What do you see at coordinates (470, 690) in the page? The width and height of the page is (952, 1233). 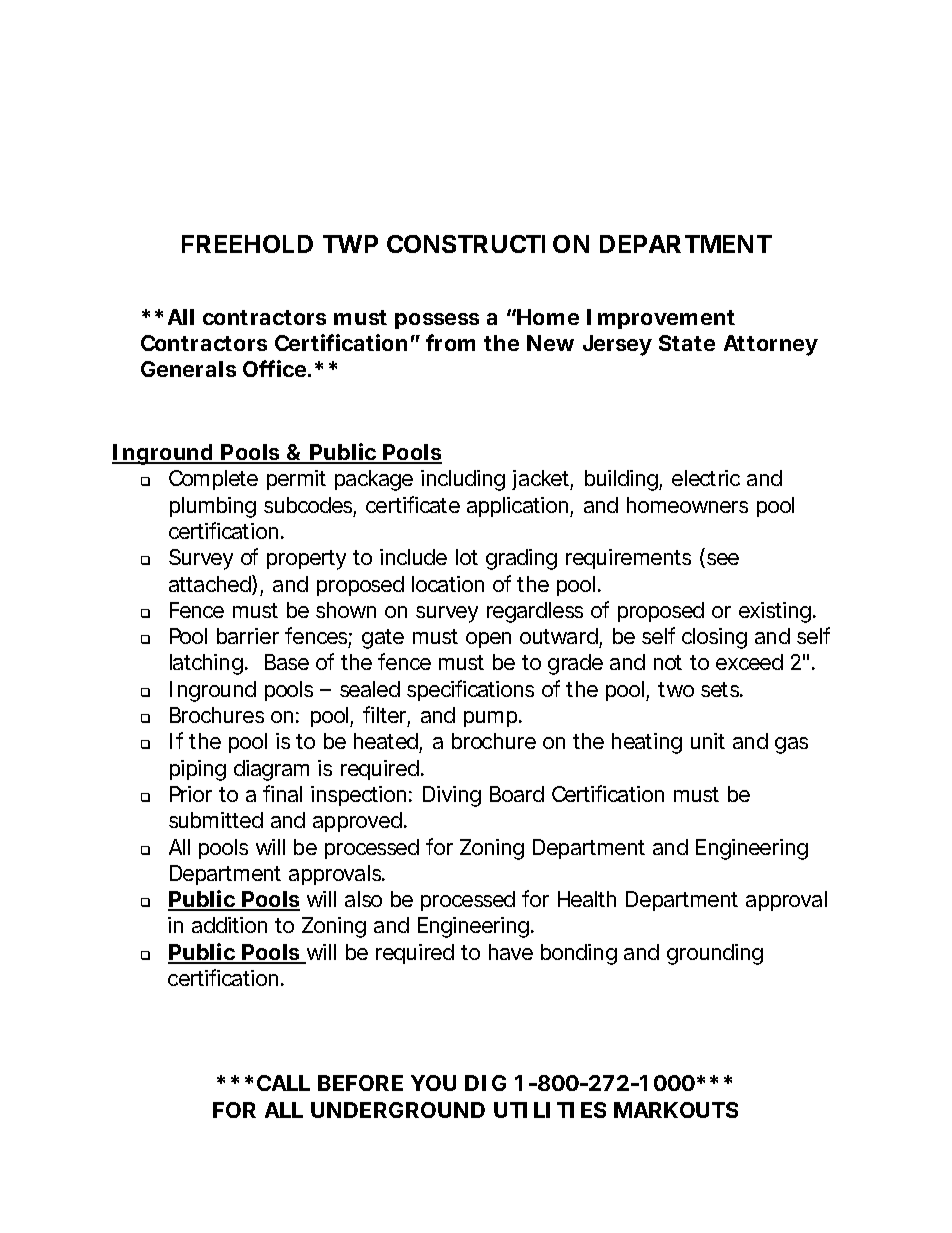 I see `specifications` at bounding box center [470, 690].
